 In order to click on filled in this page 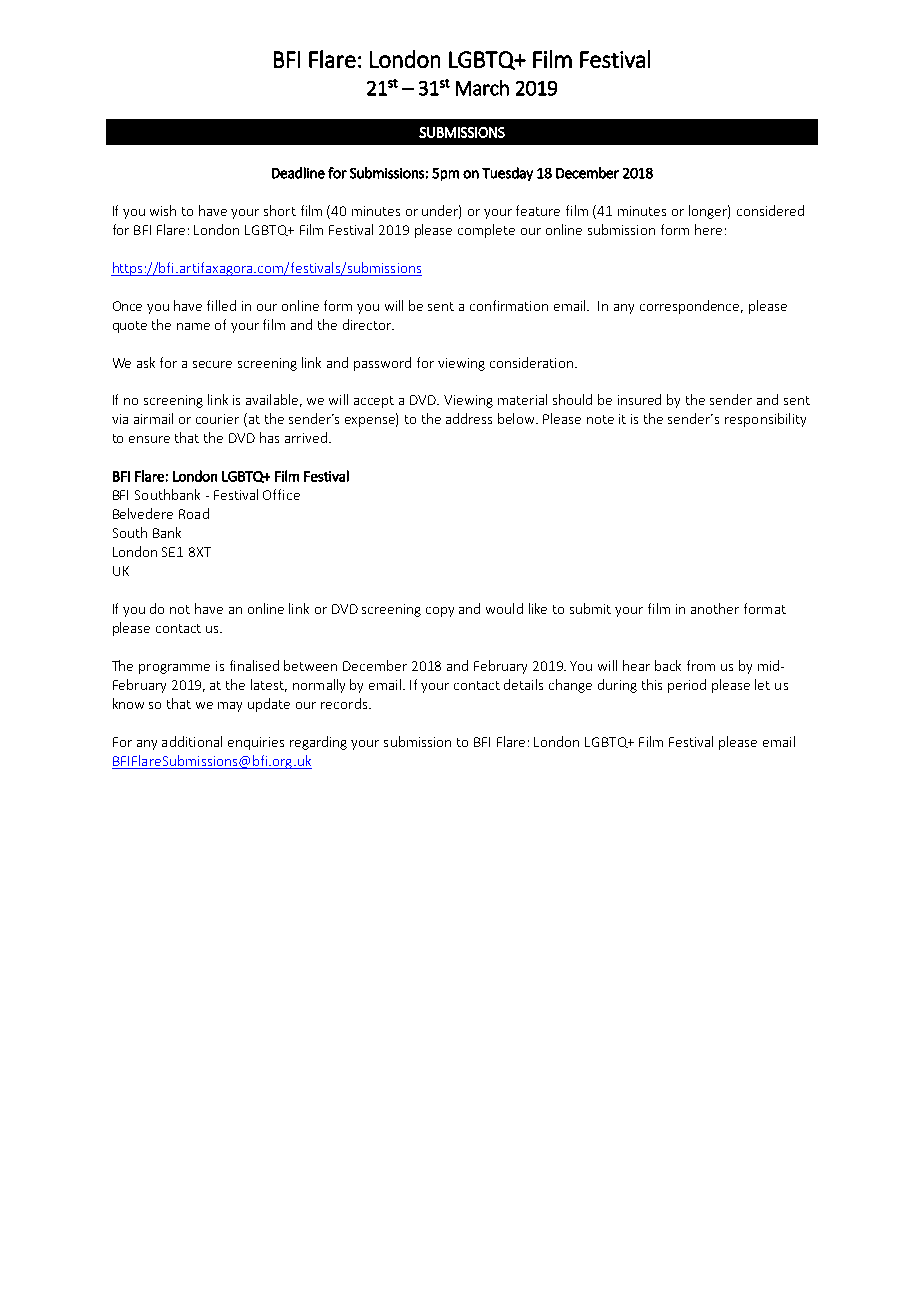, I will do `click(221, 305)`.
